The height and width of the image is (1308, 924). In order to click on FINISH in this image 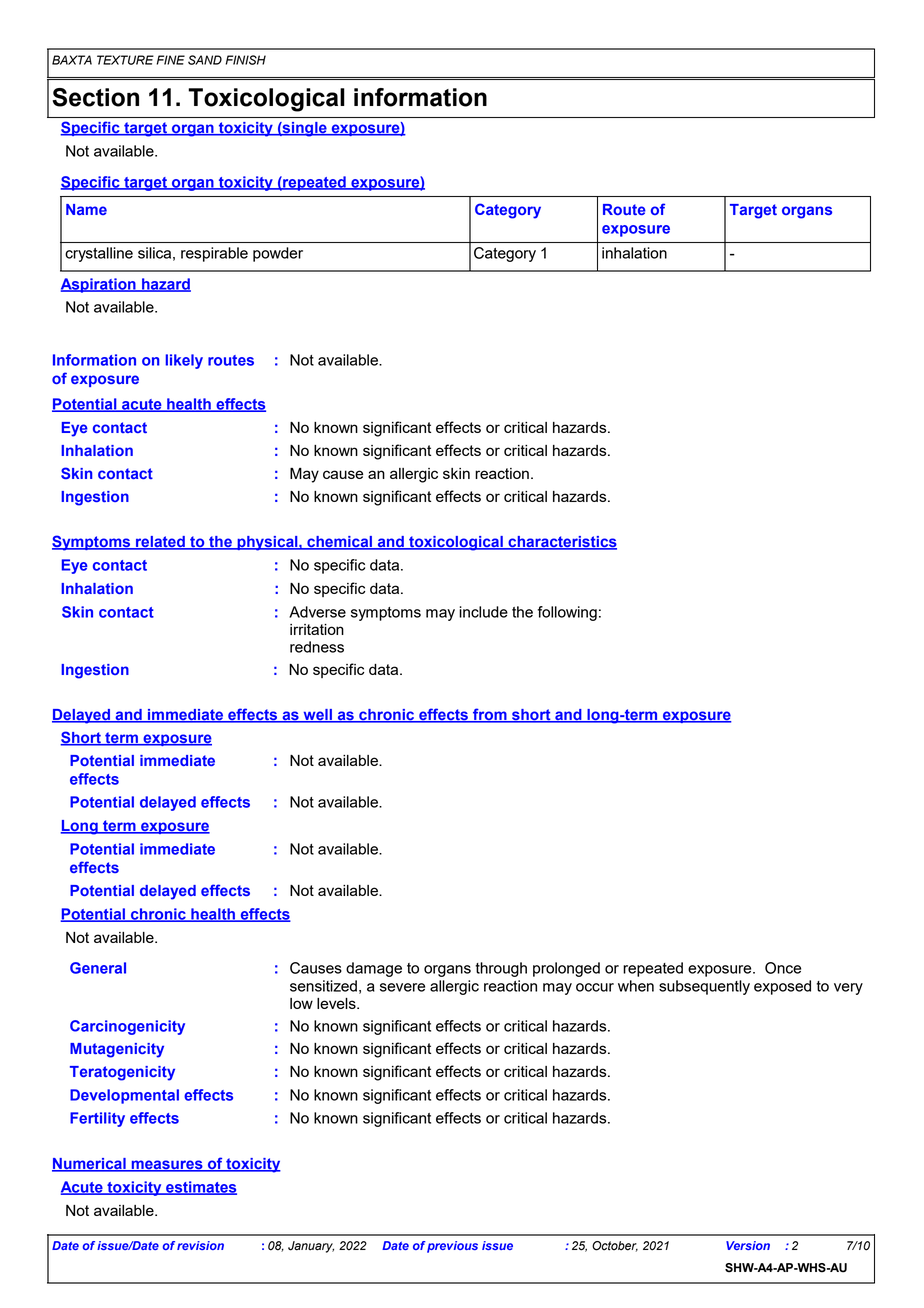, I will do `click(245, 60)`.
